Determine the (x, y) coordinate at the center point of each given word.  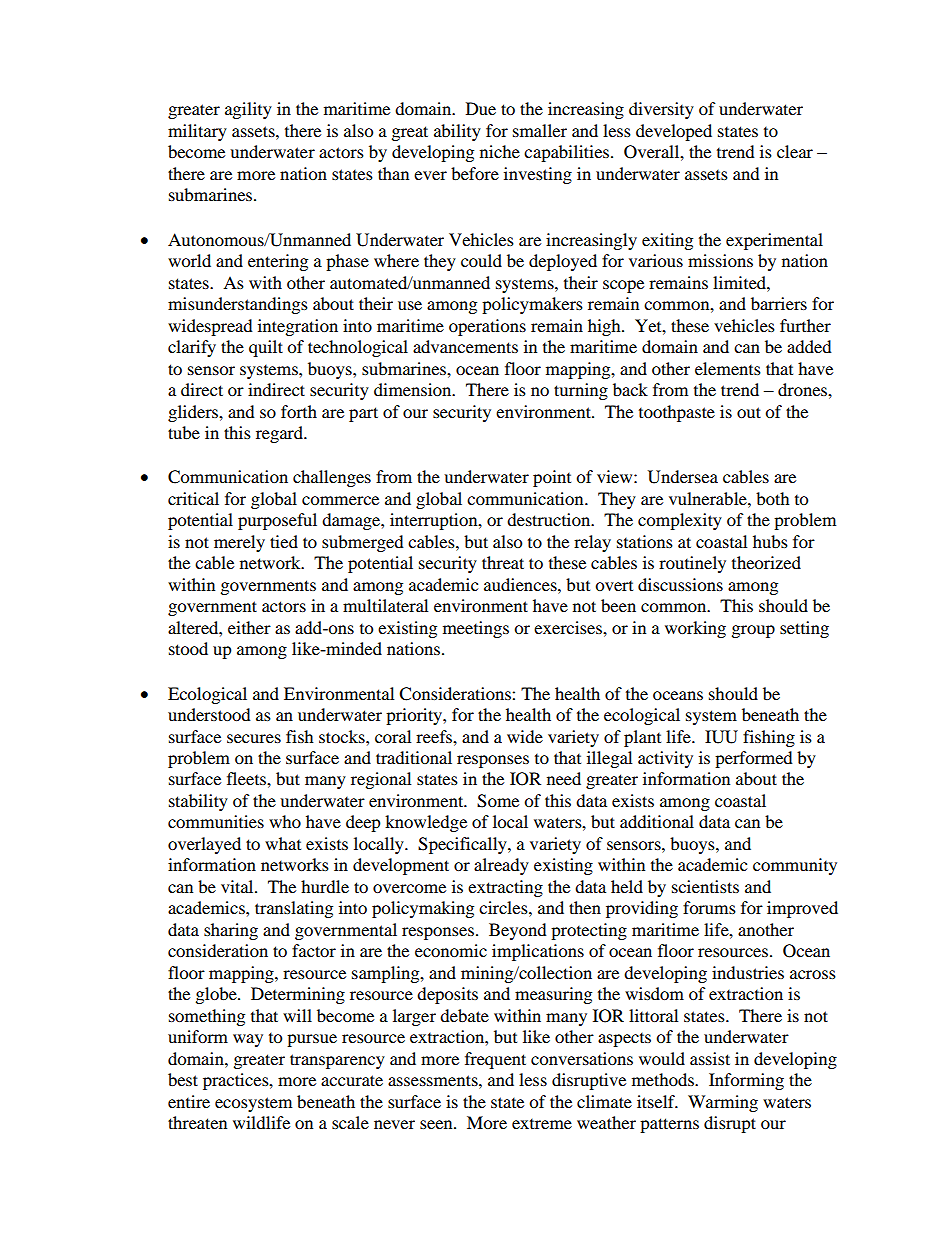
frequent (495, 1060)
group (753, 631)
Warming (723, 1103)
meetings (476, 629)
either (249, 627)
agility (248, 110)
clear (795, 151)
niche (500, 151)
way (248, 1040)
